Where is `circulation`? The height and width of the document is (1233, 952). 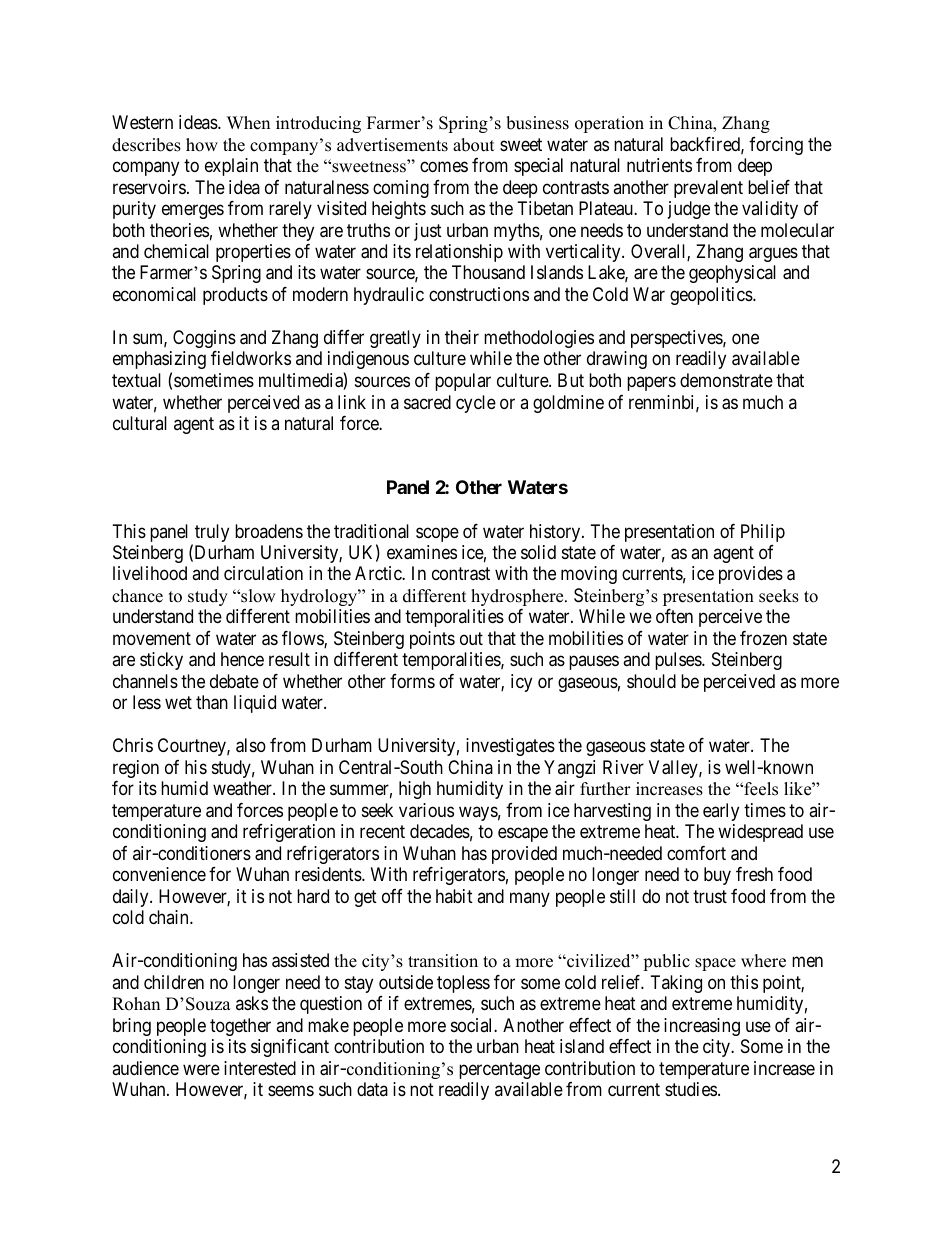
circulation is located at coordinates (263, 573).
